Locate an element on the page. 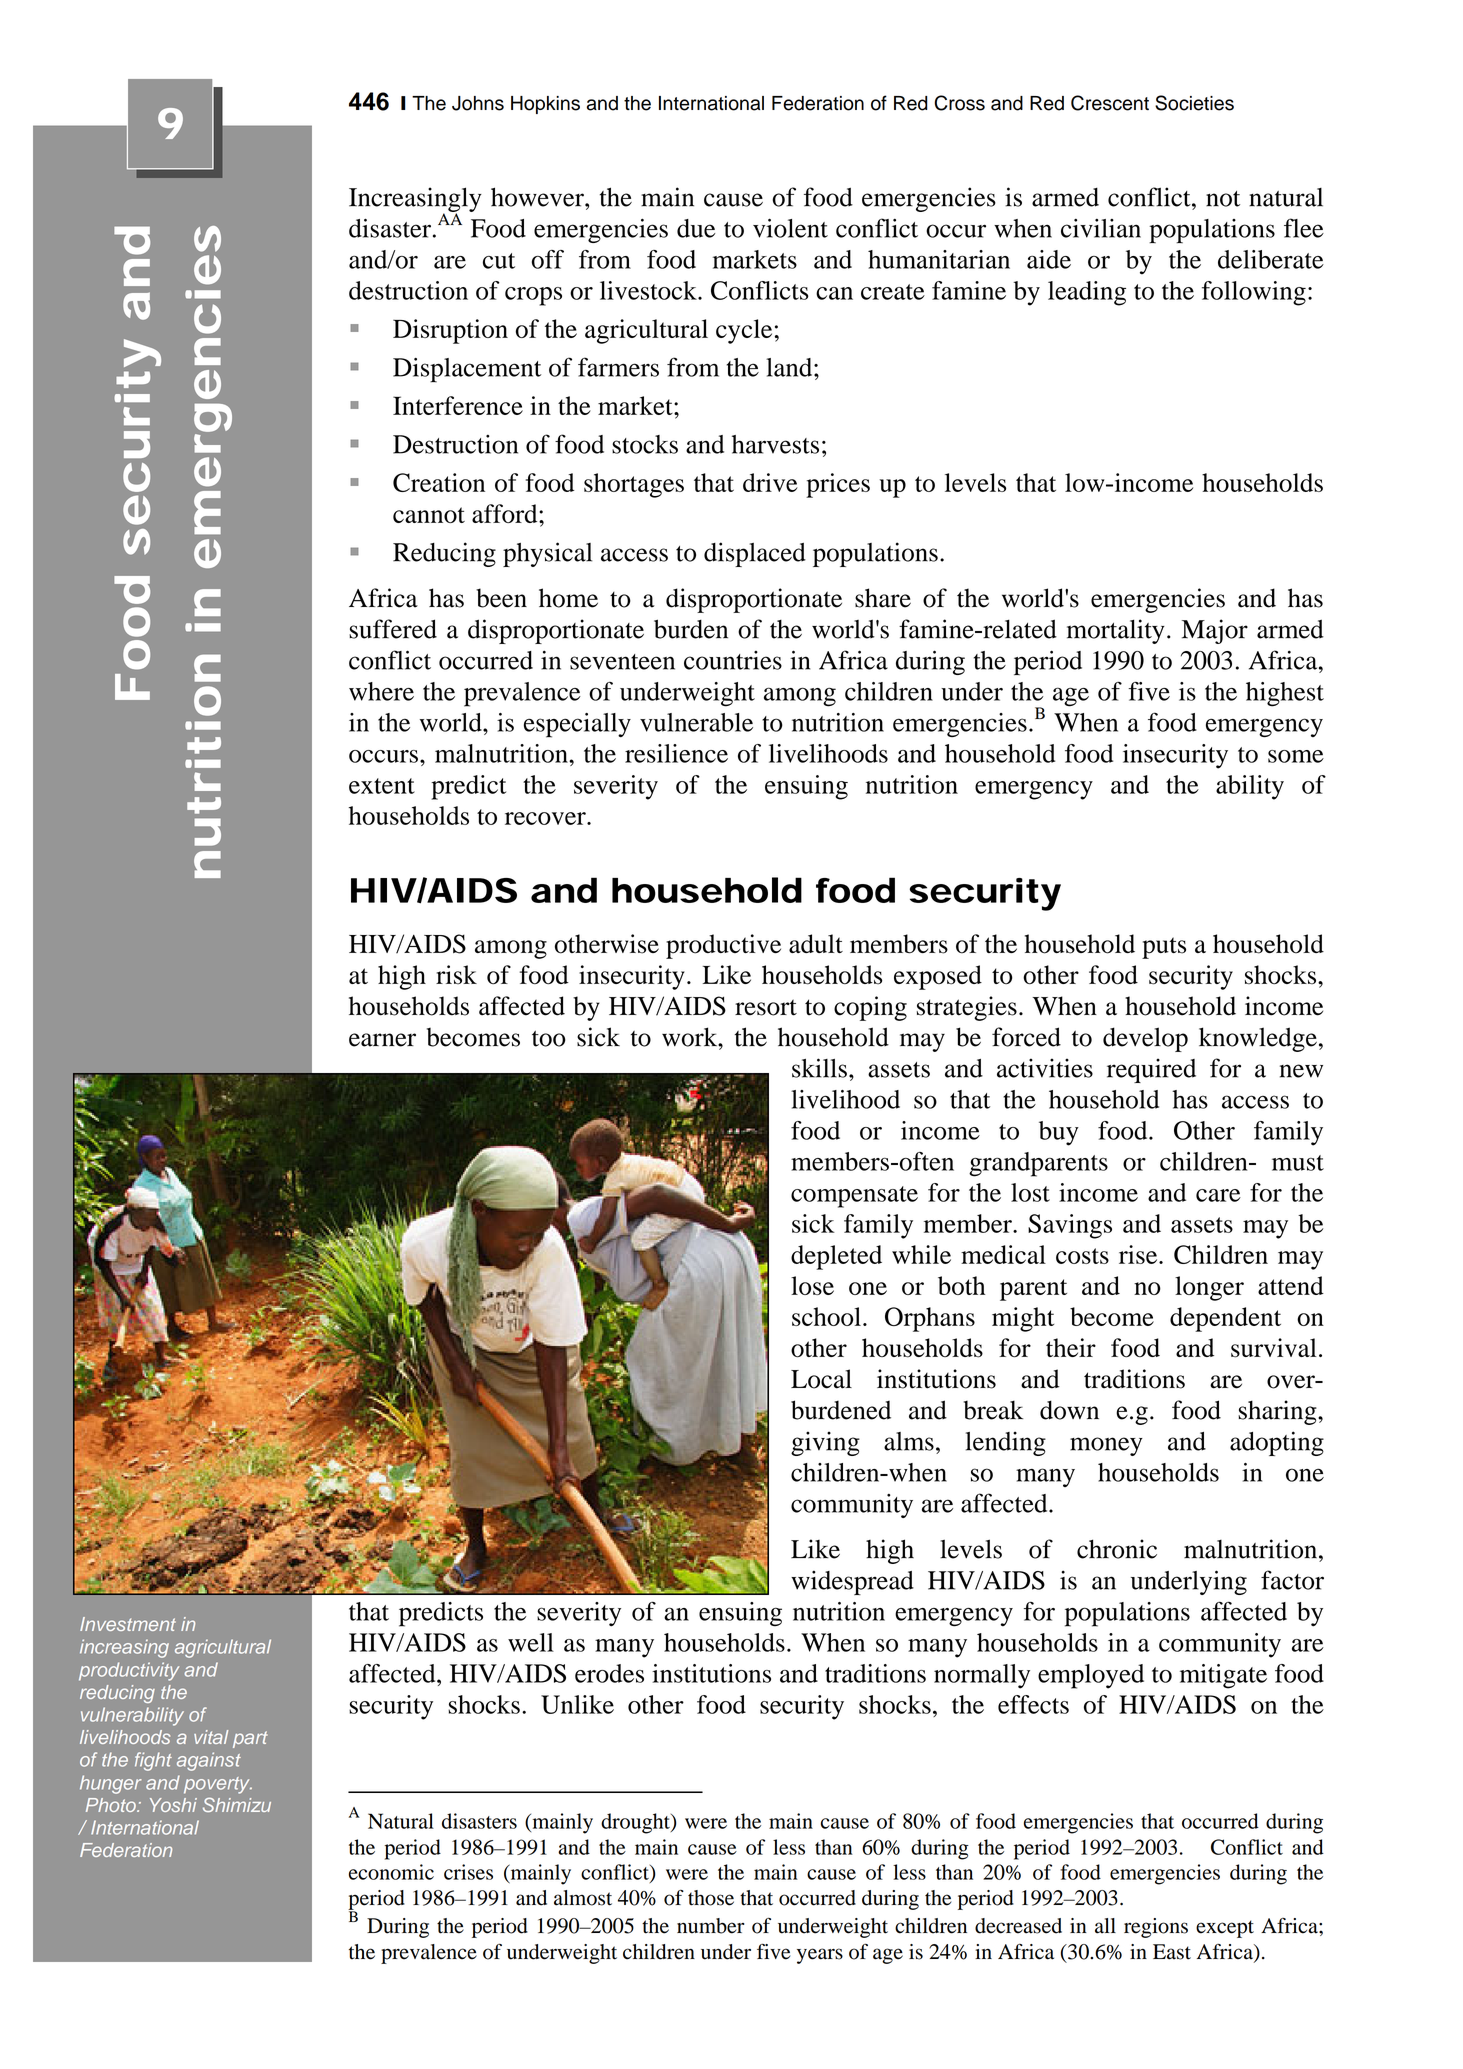 The width and height of the document is (1463, 2069). giving is located at coordinates (825, 1443).
